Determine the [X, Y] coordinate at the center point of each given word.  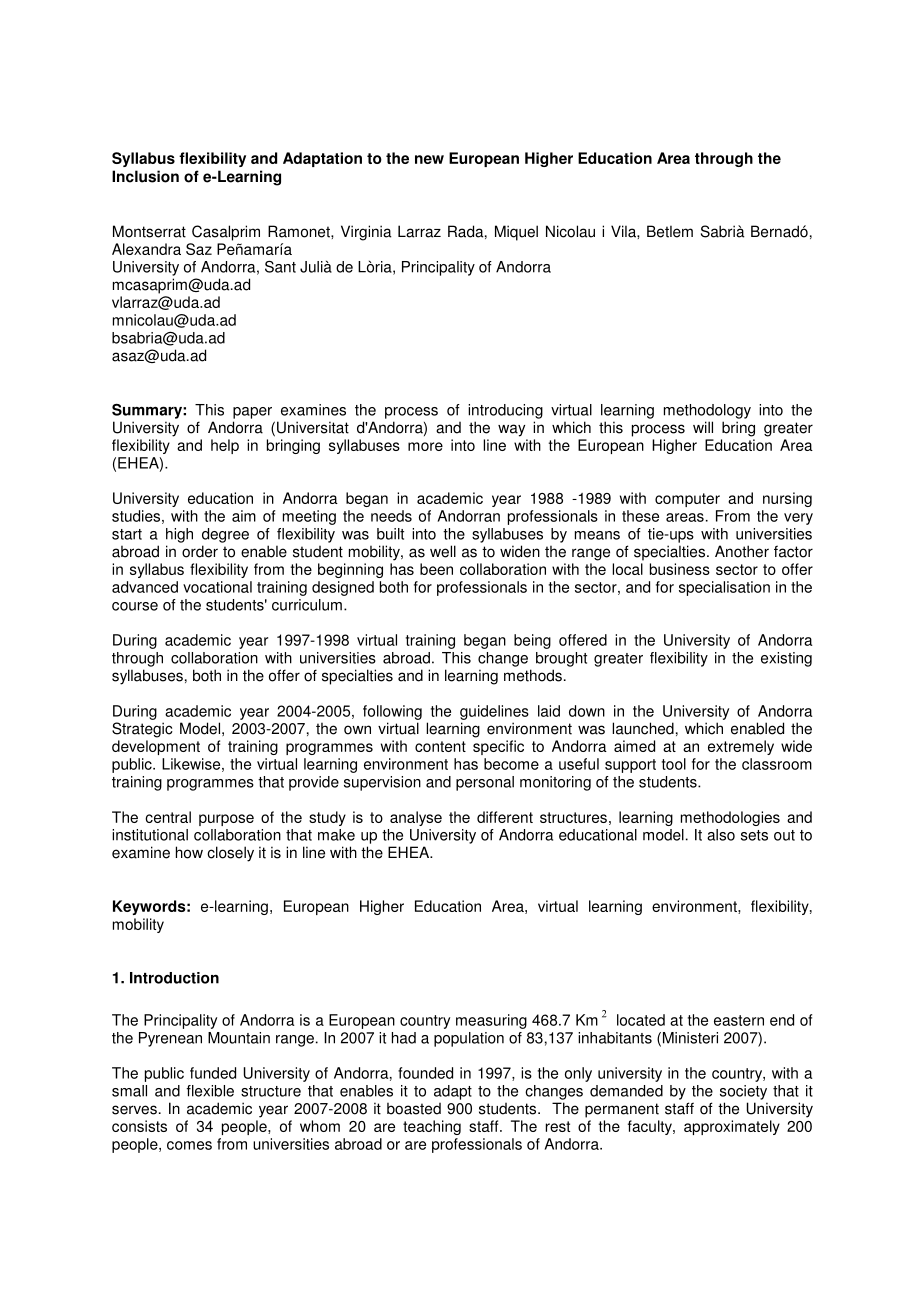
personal [485, 783]
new [429, 159]
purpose [226, 820]
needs [391, 516]
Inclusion [145, 176]
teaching [432, 1127]
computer [687, 500]
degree [225, 535]
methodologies [730, 818]
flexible [210, 1091]
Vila [624, 231]
